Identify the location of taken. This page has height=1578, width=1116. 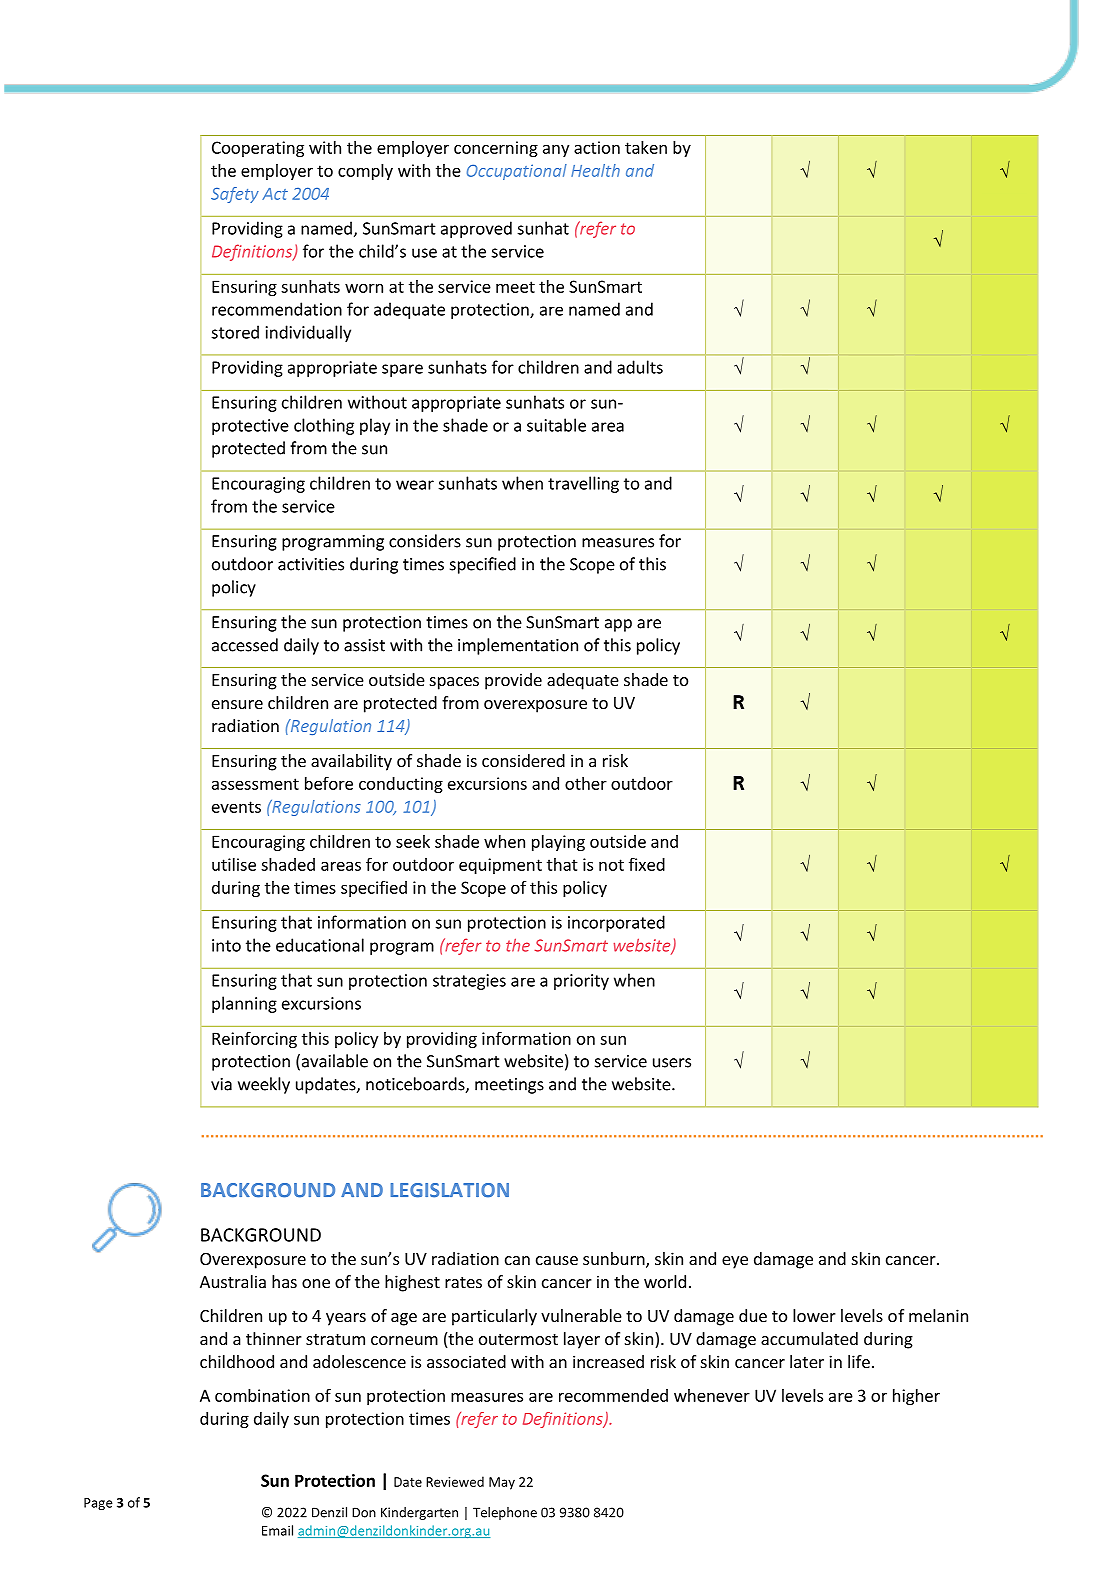
(646, 147).
